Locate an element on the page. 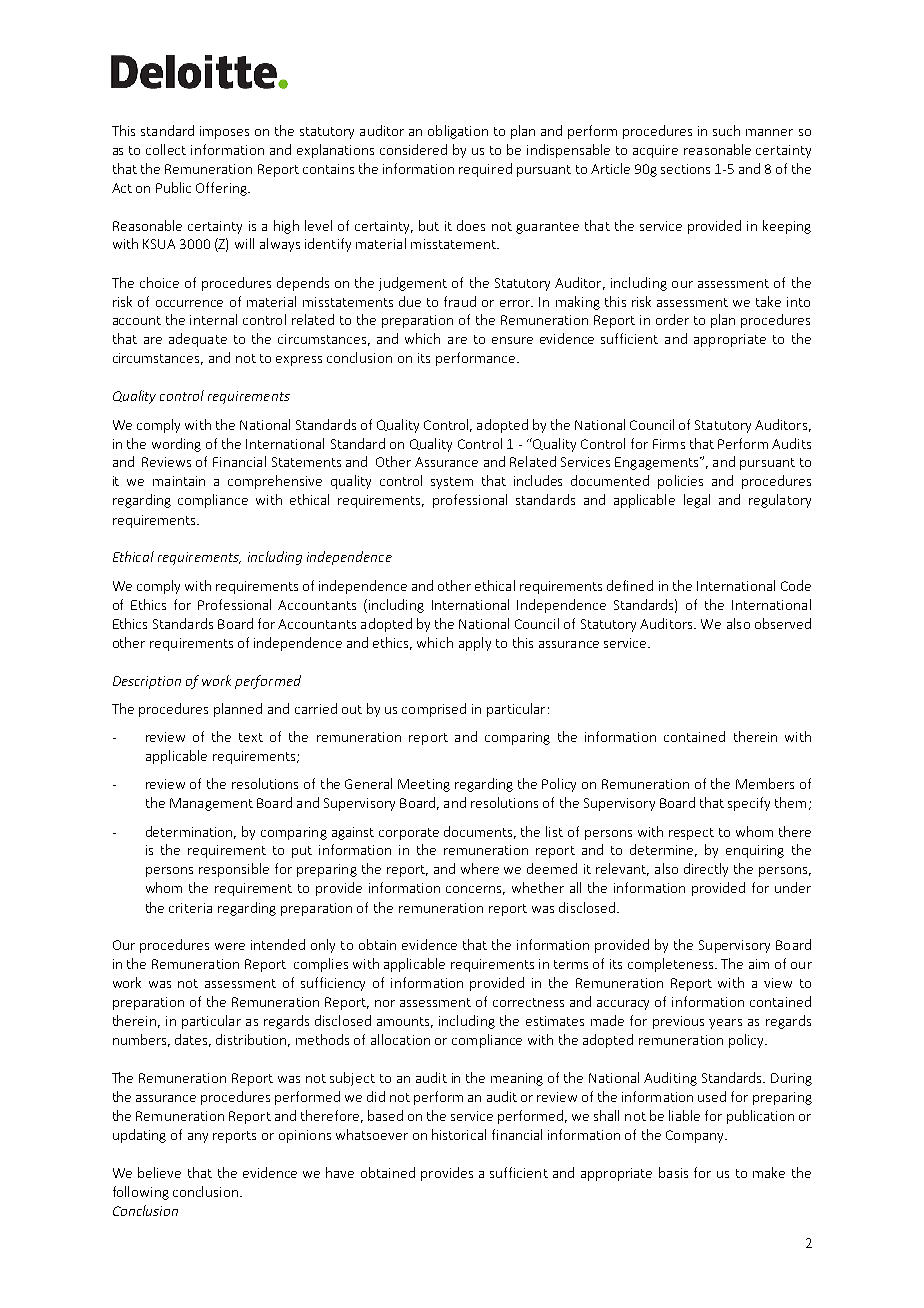 The width and height of the image is (924, 1308). documents is located at coordinates (480, 832).
